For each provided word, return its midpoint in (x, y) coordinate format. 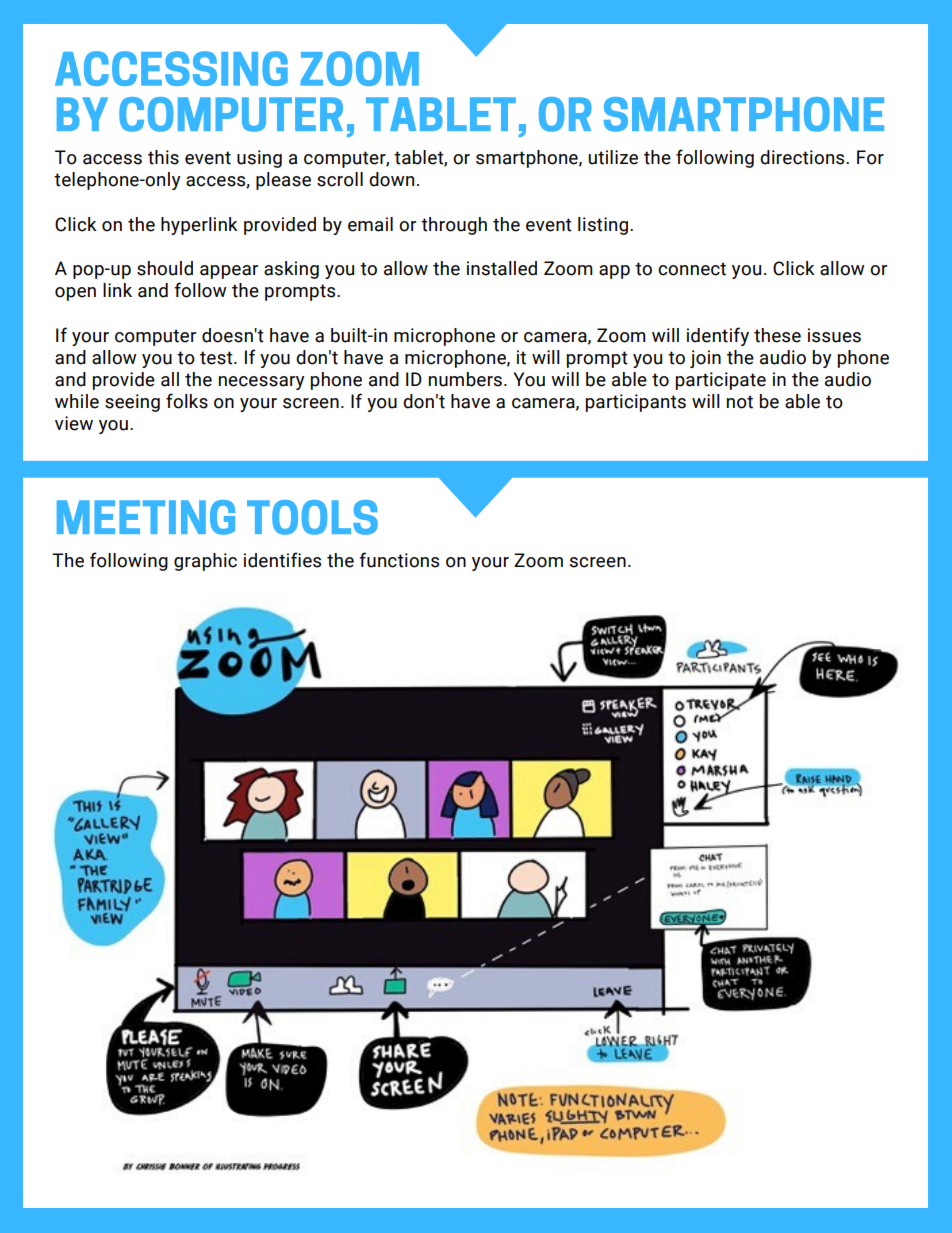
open (75, 294)
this (163, 157)
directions (803, 157)
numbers (465, 379)
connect (692, 269)
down (391, 179)
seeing (132, 403)
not (740, 402)
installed (502, 268)
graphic (205, 562)
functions (399, 560)
